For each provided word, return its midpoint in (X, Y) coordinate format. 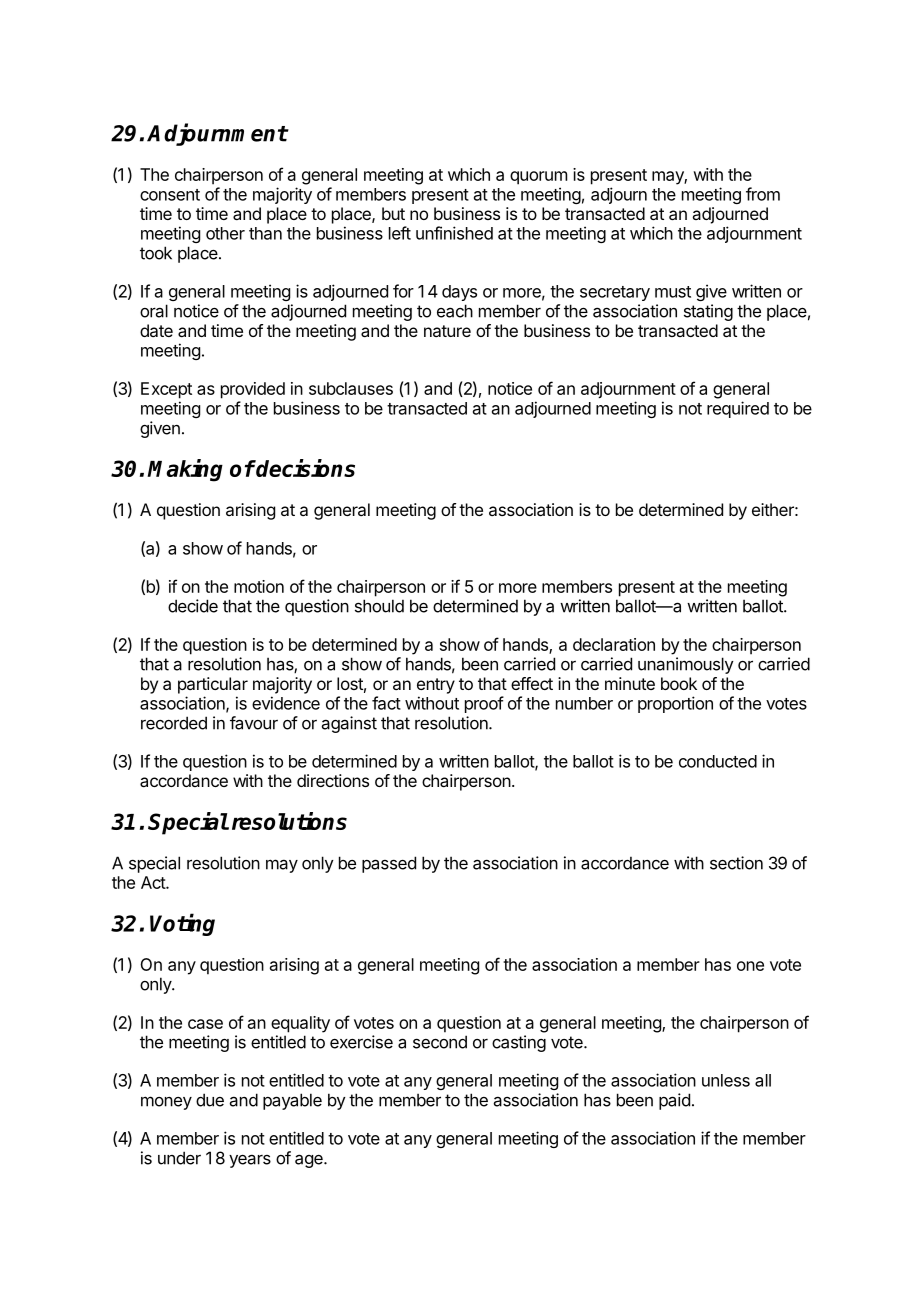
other (225, 233)
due (210, 1100)
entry (436, 686)
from (763, 194)
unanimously (686, 665)
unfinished (454, 233)
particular (213, 685)
